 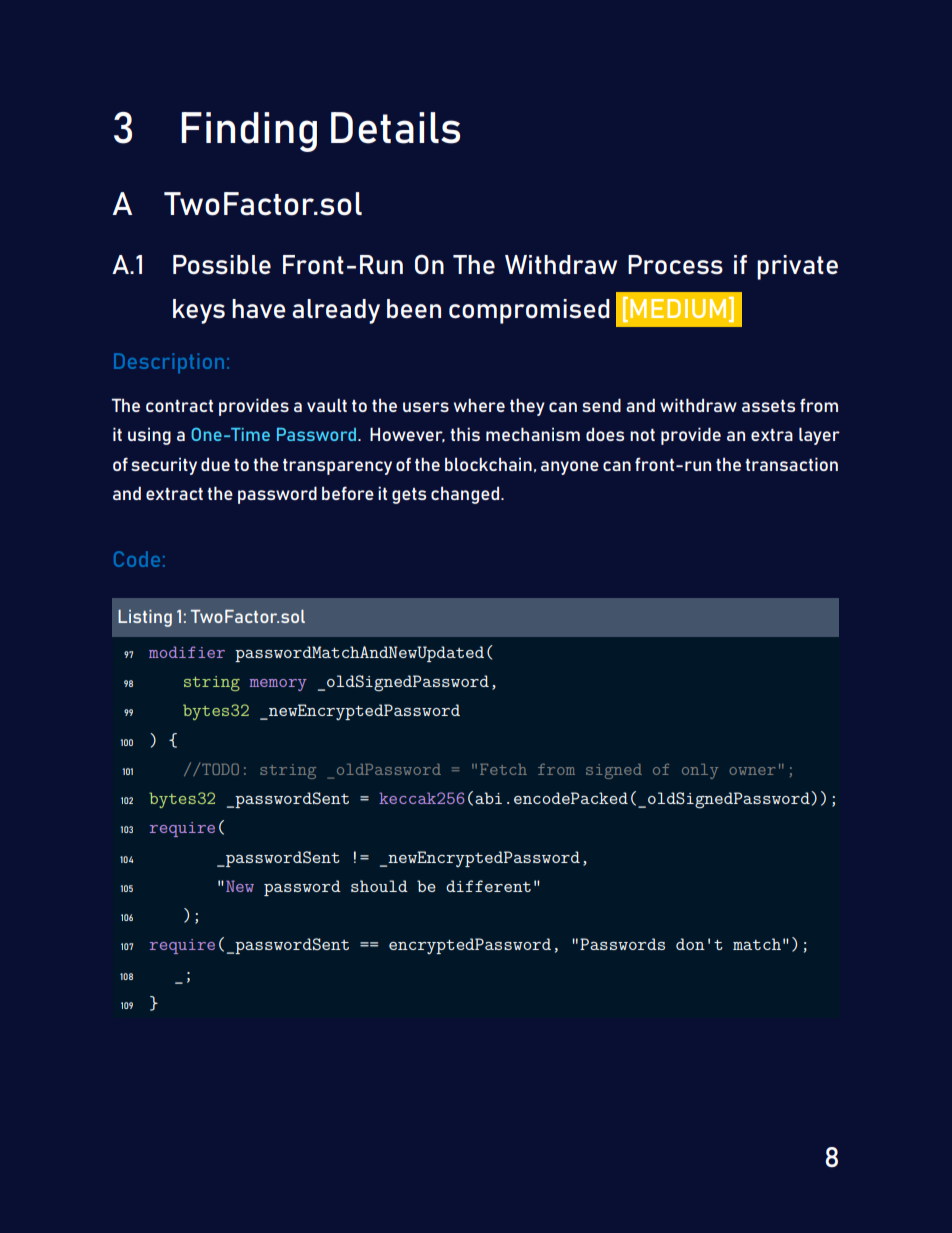 I want to click on different, so click(x=488, y=886).
